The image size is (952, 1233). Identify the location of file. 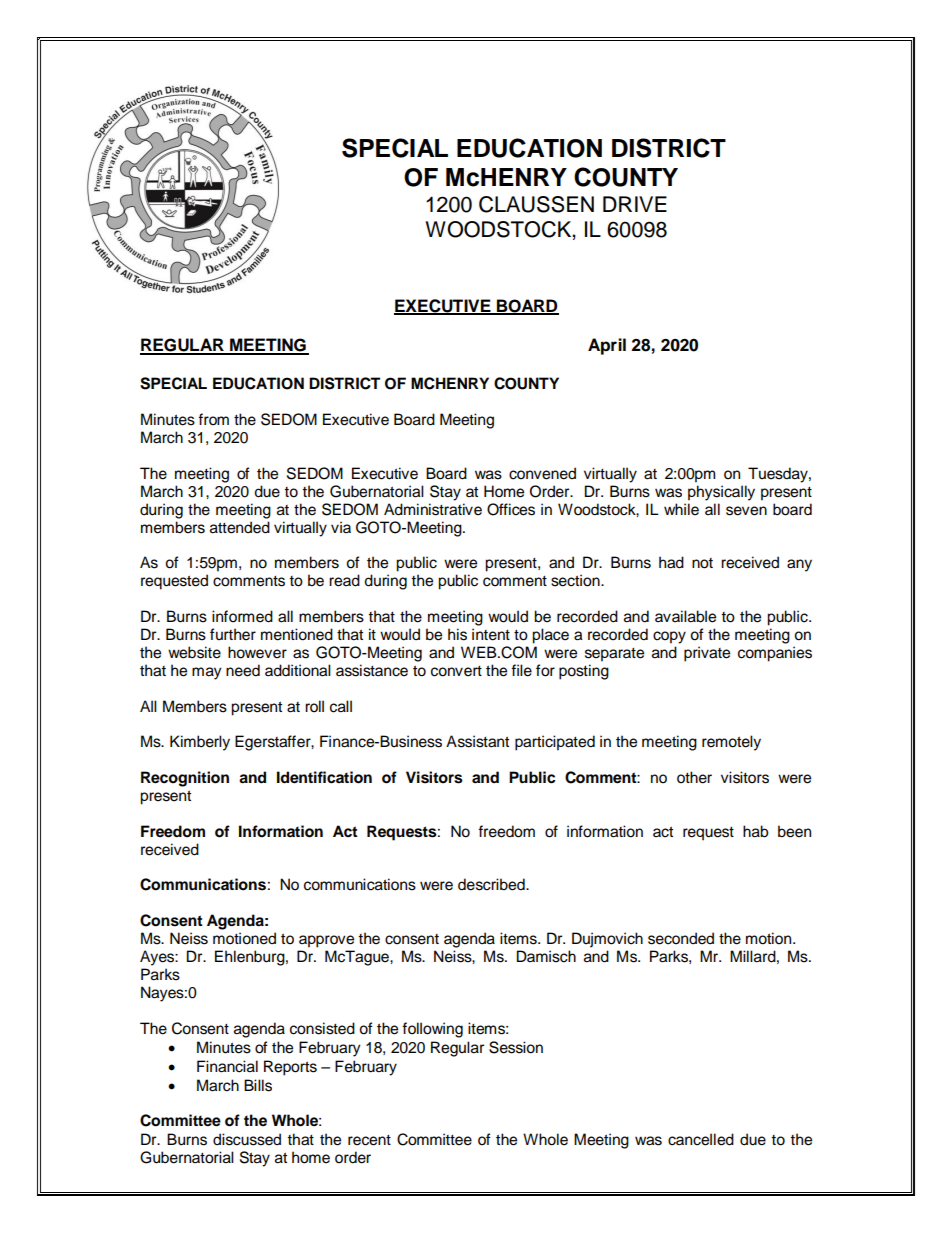
(521, 670).
